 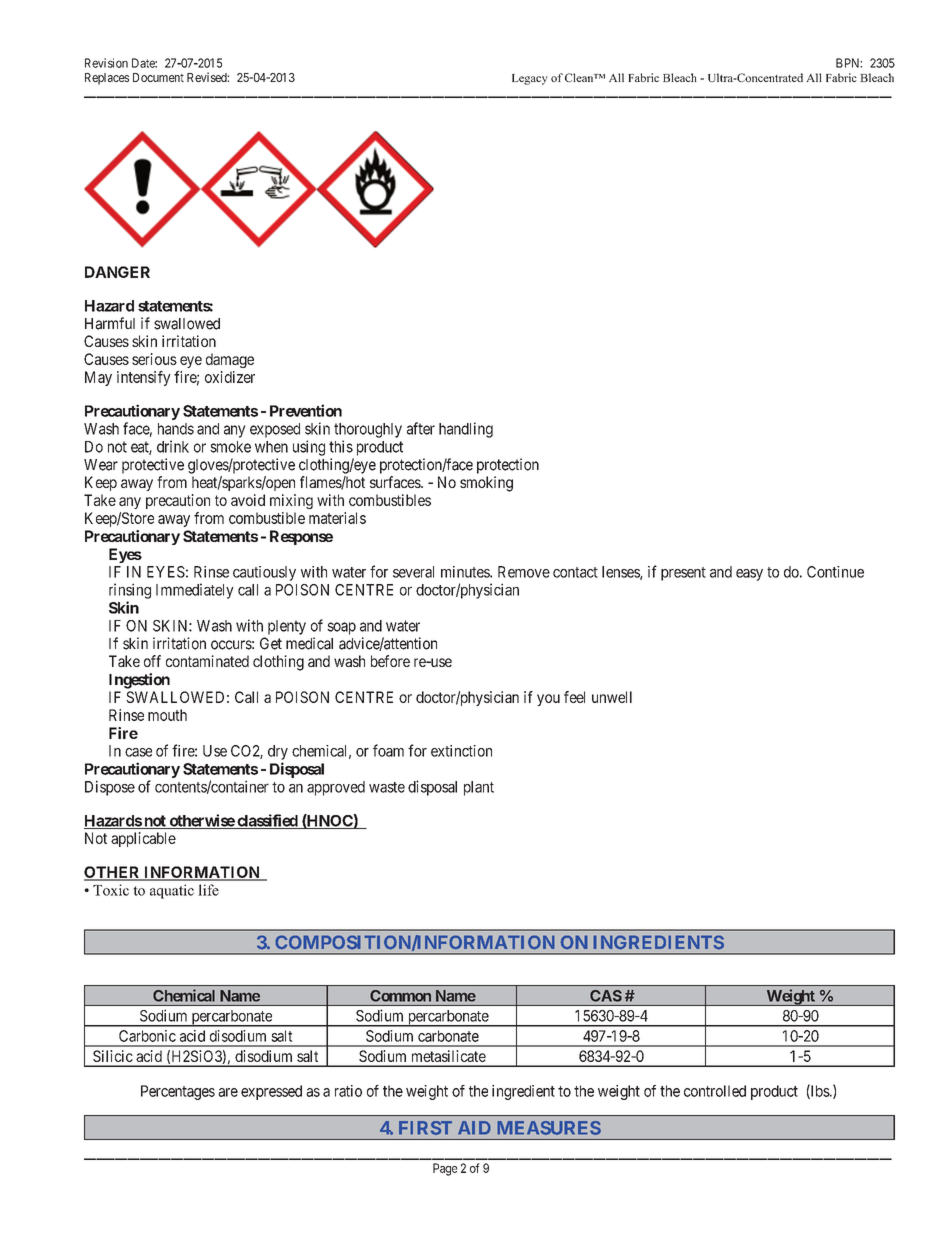 I want to click on case, so click(x=138, y=752).
